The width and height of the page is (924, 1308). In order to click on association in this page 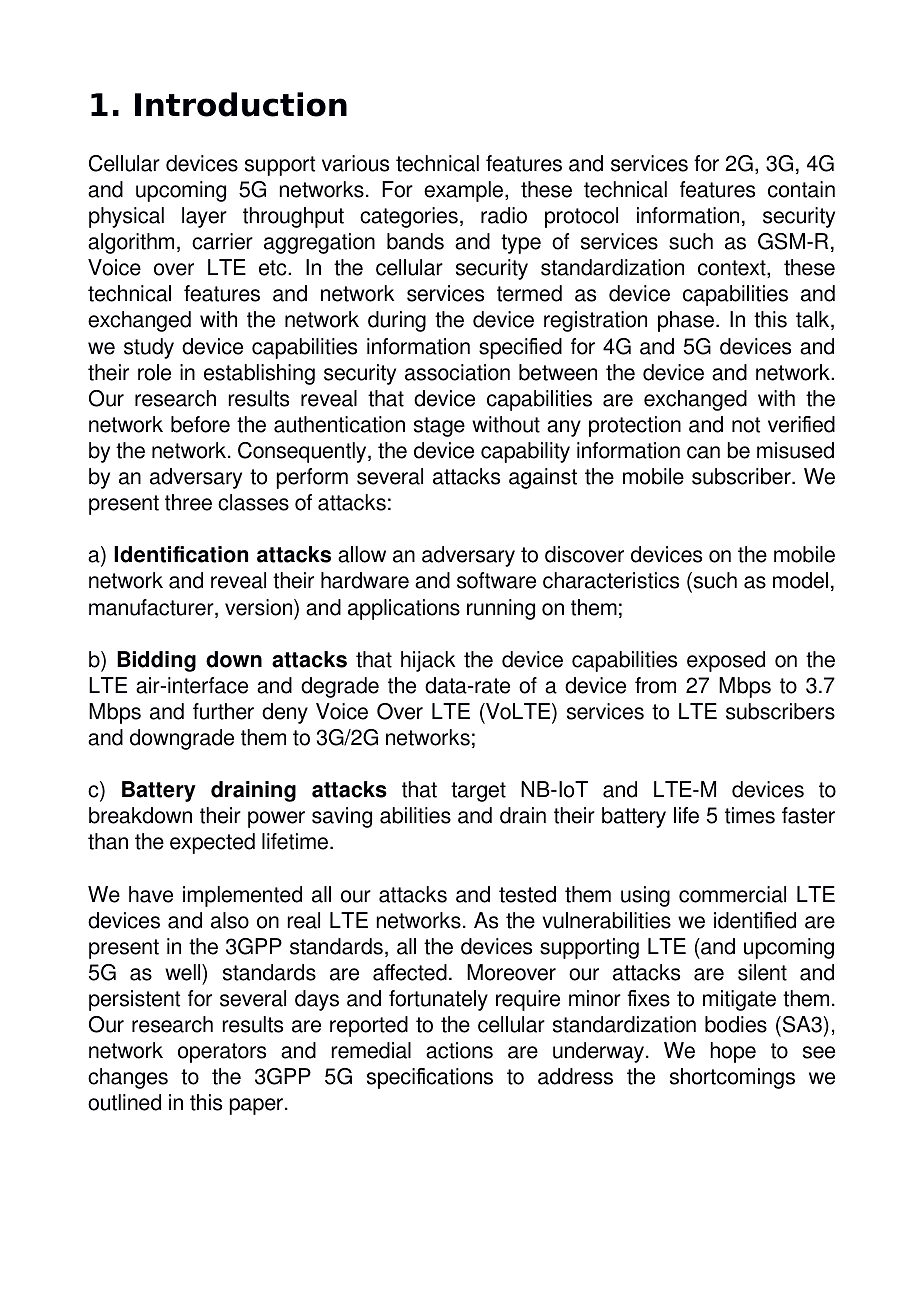, I will do `click(457, 372)`.
